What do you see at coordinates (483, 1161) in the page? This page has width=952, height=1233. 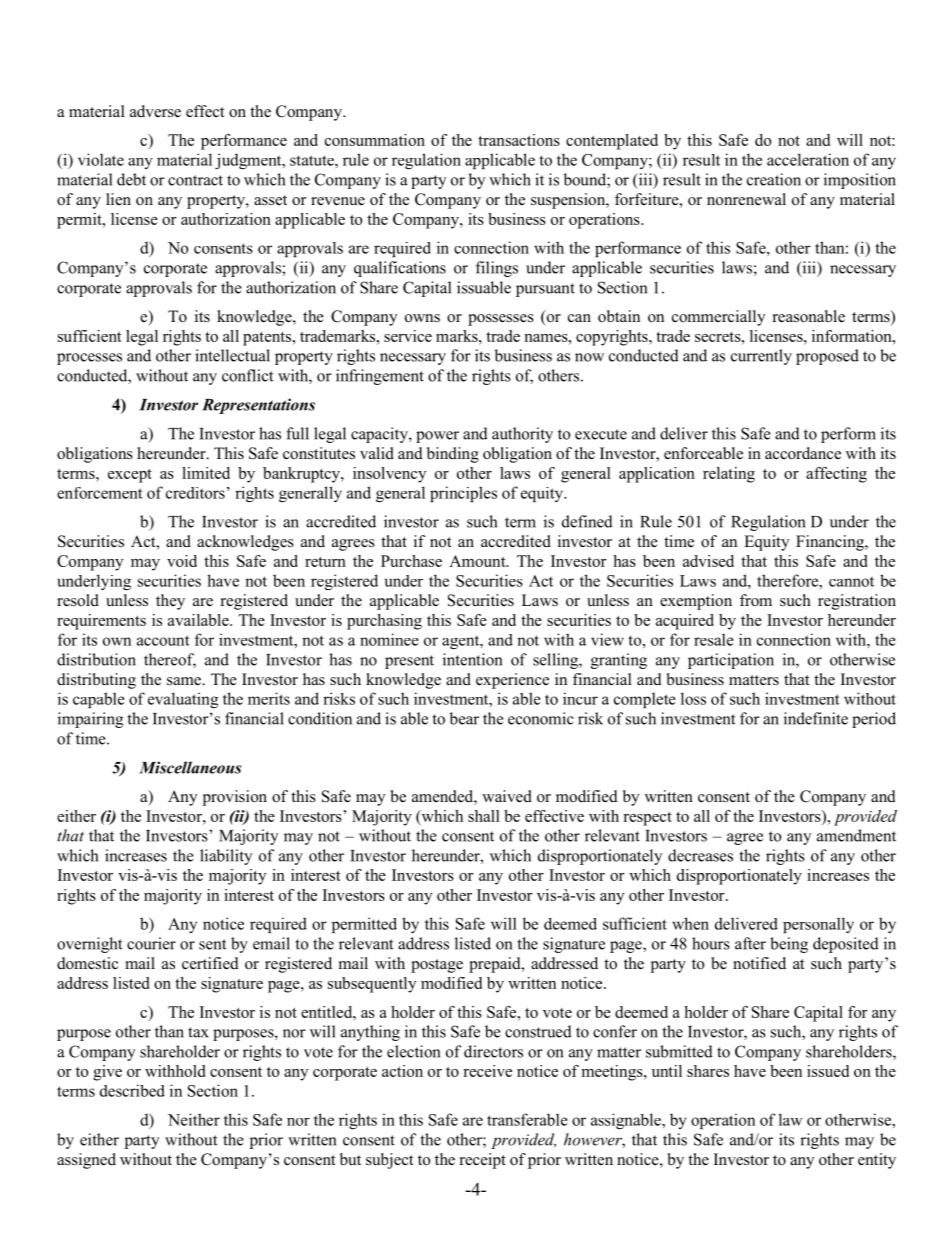 I see `receipt` at bounding box center [483, 1161].
